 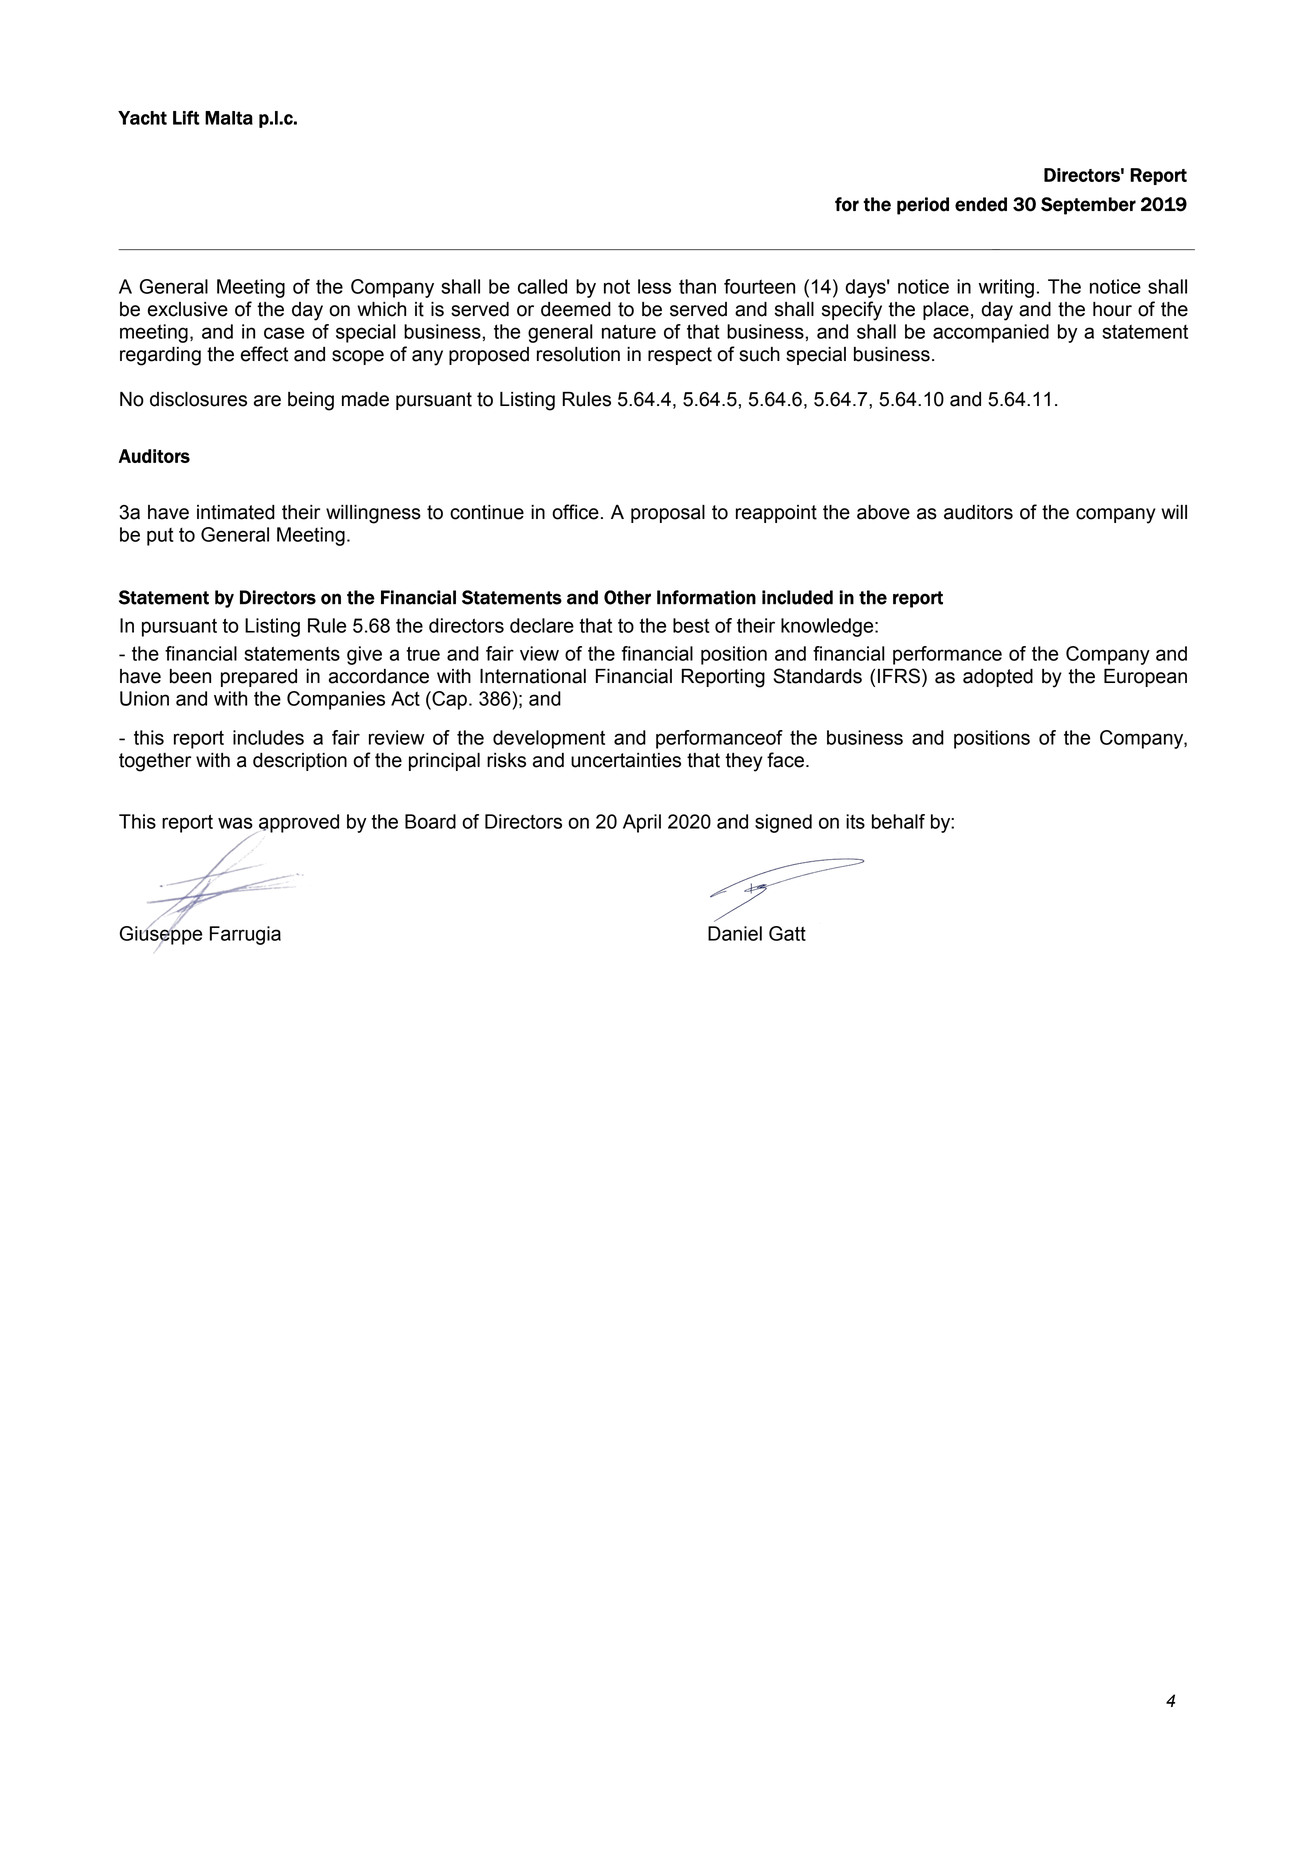 What do you see at coordinates (991, 333) in the document?
I see `accompanied` at bounding box center [991, 333].
